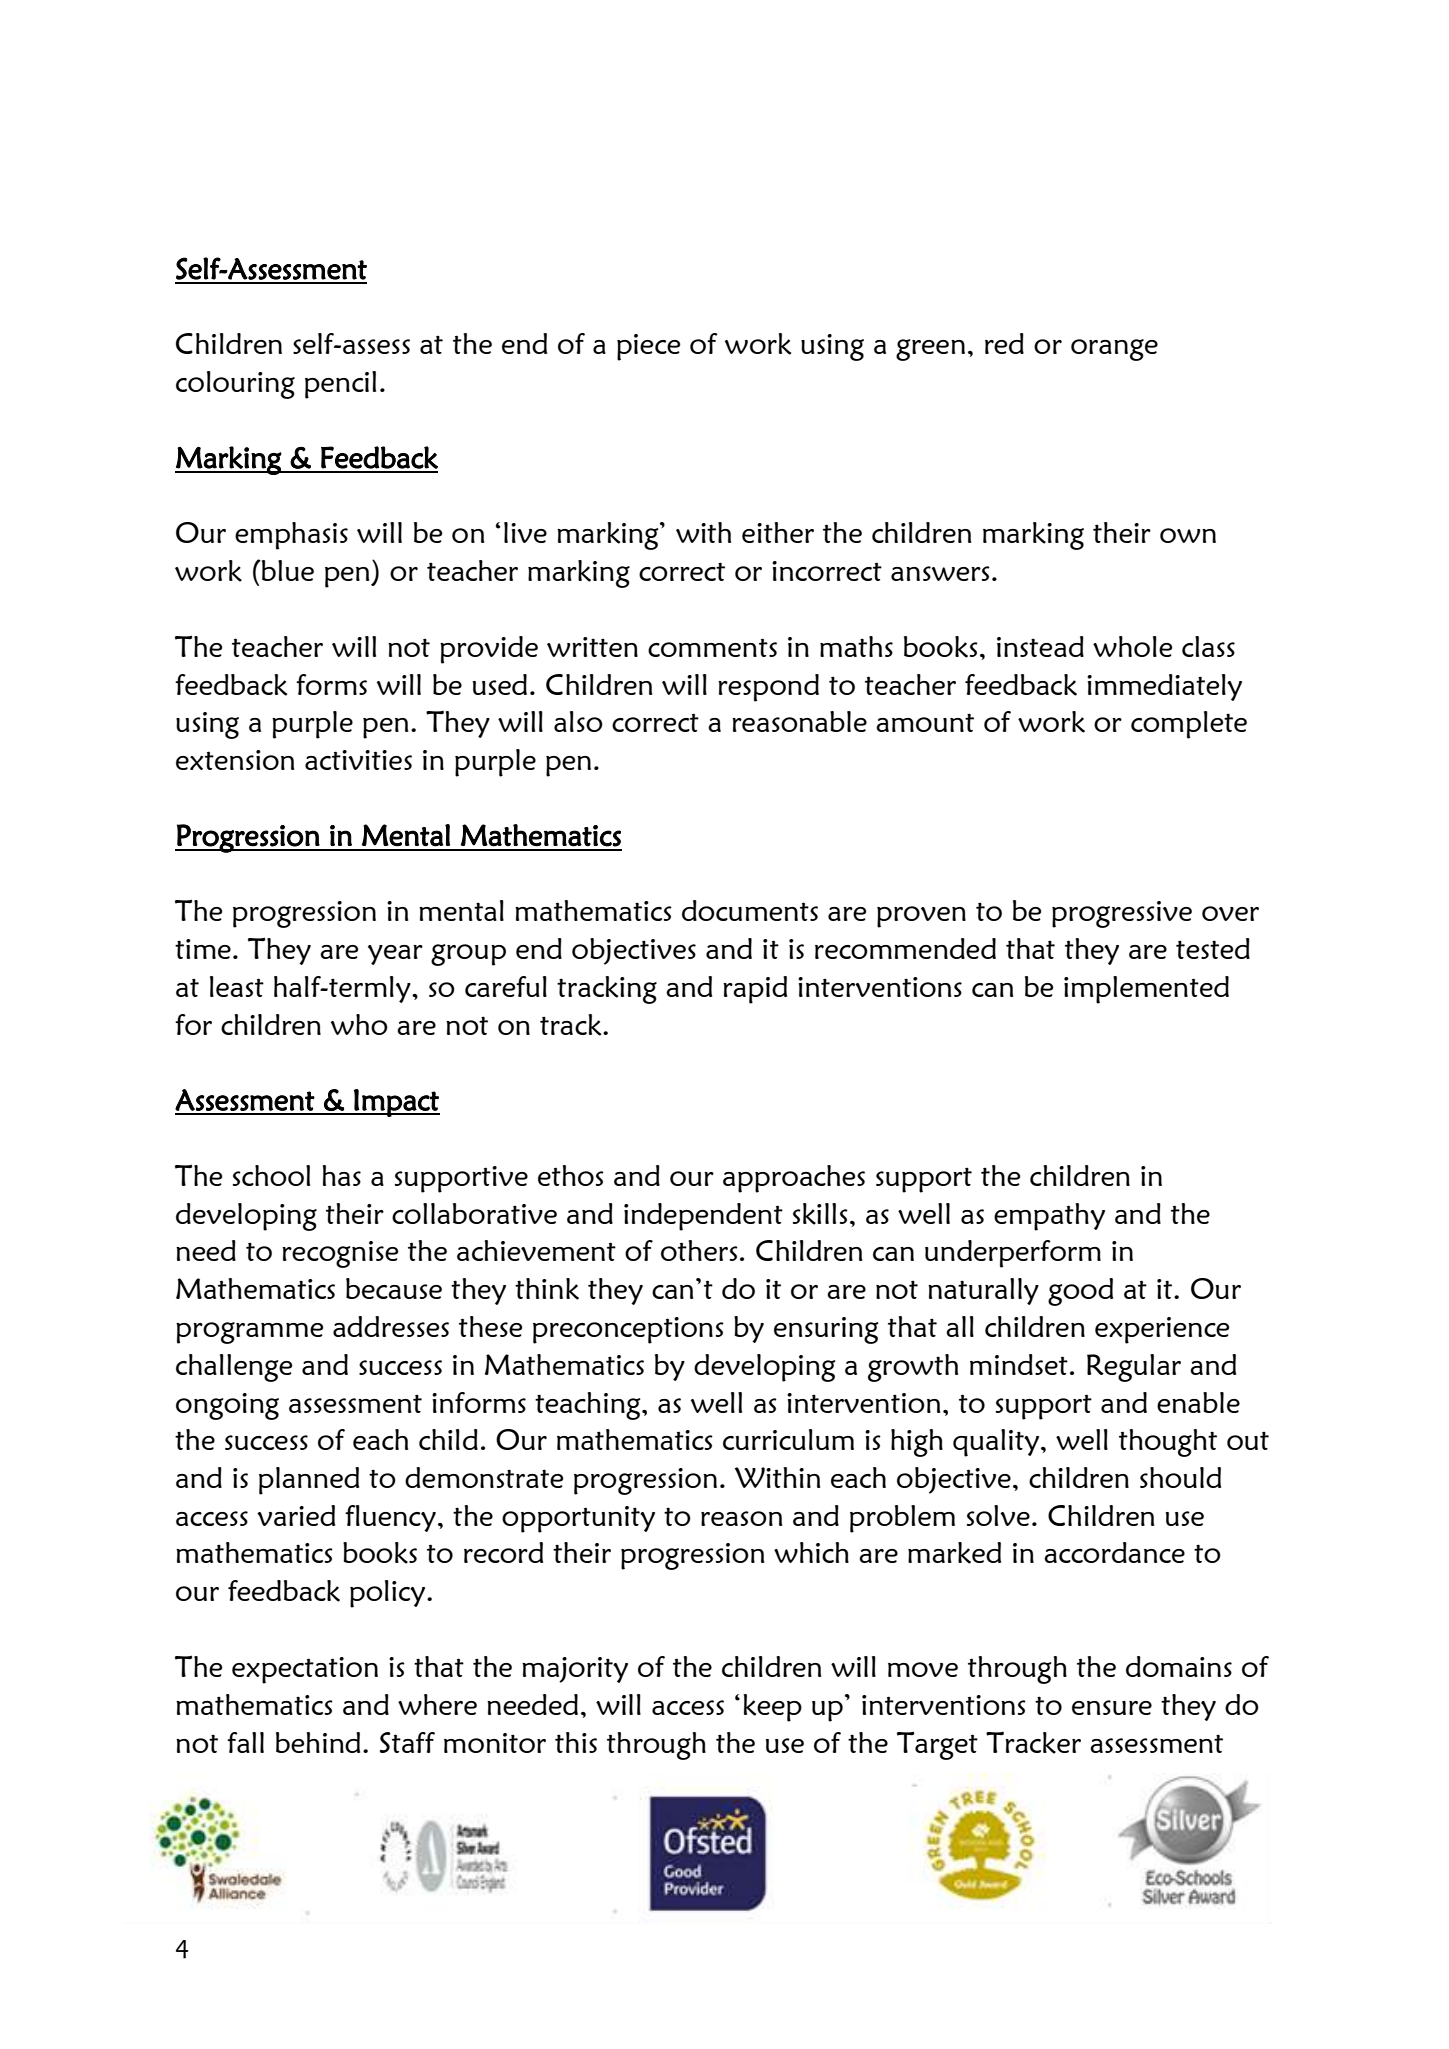 Image resolution: width=1449 pixels, height=2049 pixels. What do you see at coordinates (1004, 343) in the page?
I see `red` at bounding box center [1004, 343].
